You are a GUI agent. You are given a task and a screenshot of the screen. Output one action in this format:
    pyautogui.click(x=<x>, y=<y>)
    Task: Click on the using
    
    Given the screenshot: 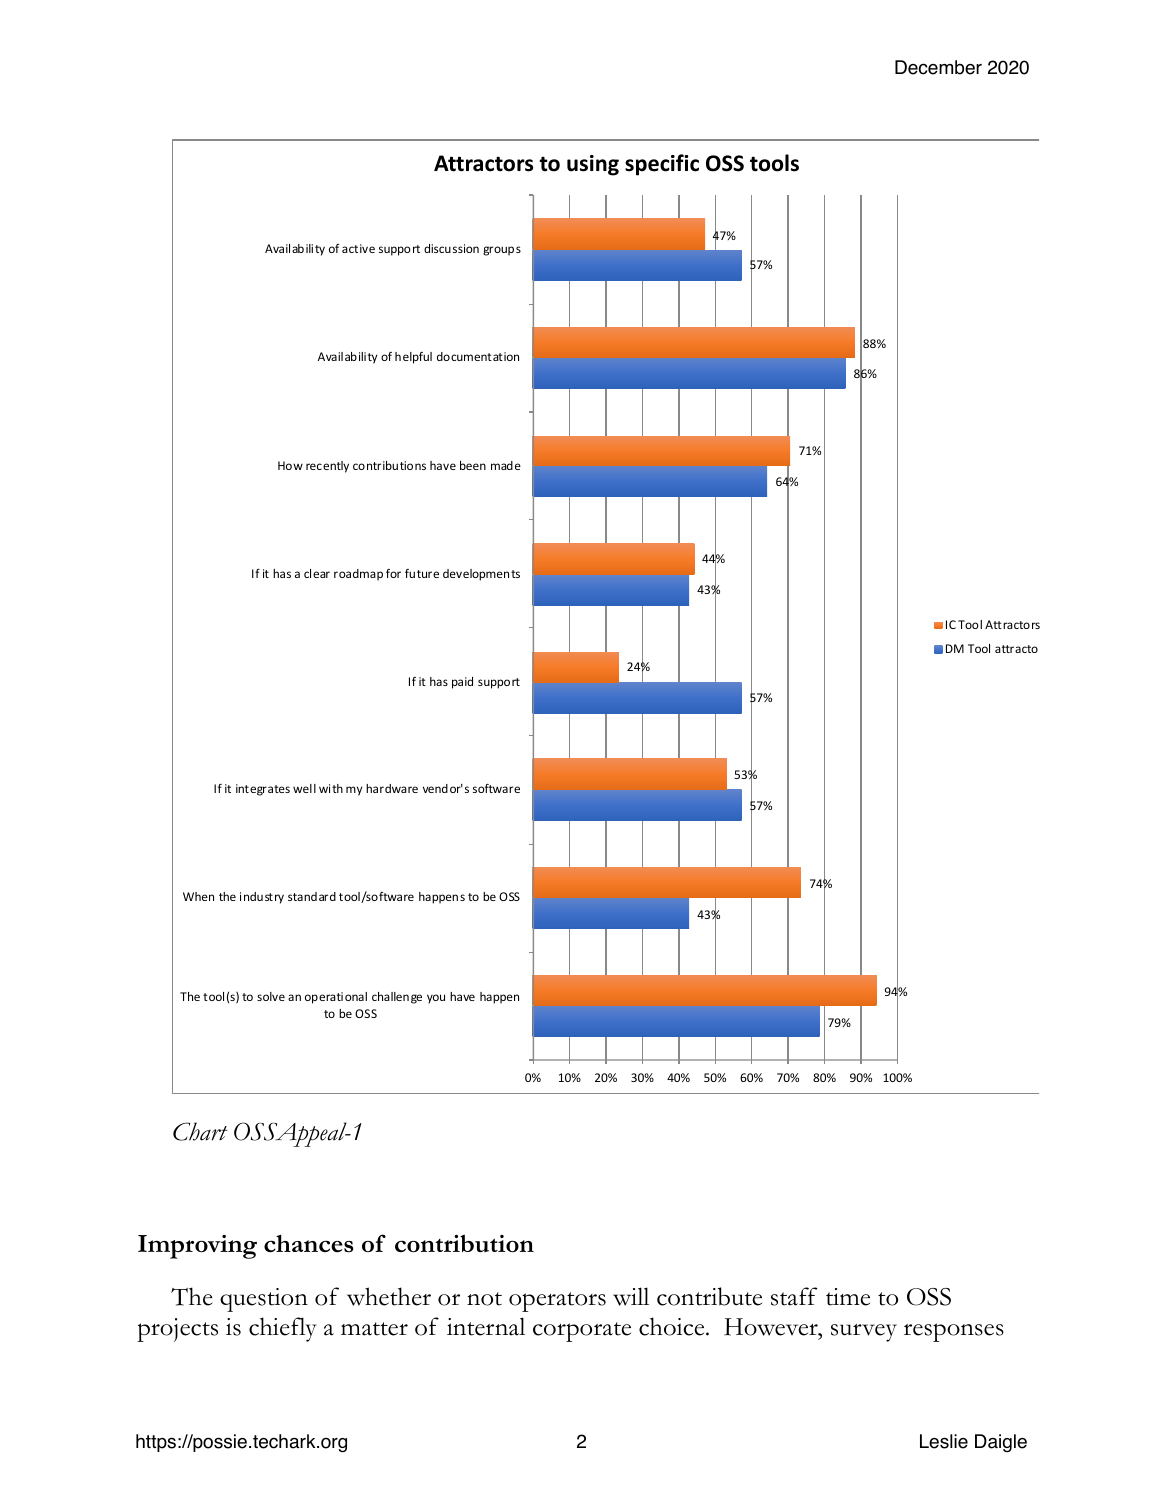 What is the action you would take?
    pyautogui.click(x=593, y=165)
